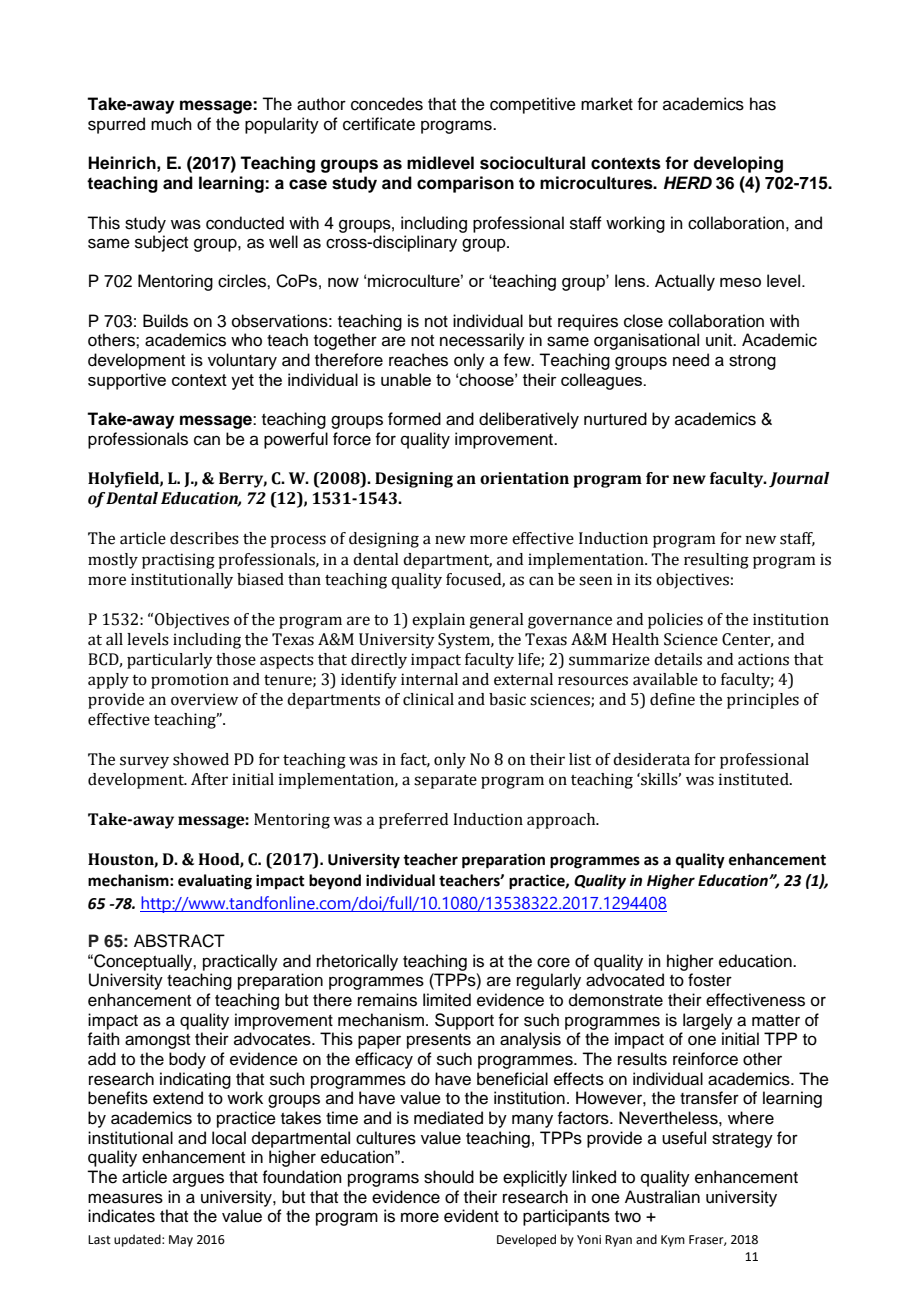 This image has height=1309, width=924. What do you see at coordinates (738, 164) in the image?
I see `developing` at bounding box center [738, 164].
